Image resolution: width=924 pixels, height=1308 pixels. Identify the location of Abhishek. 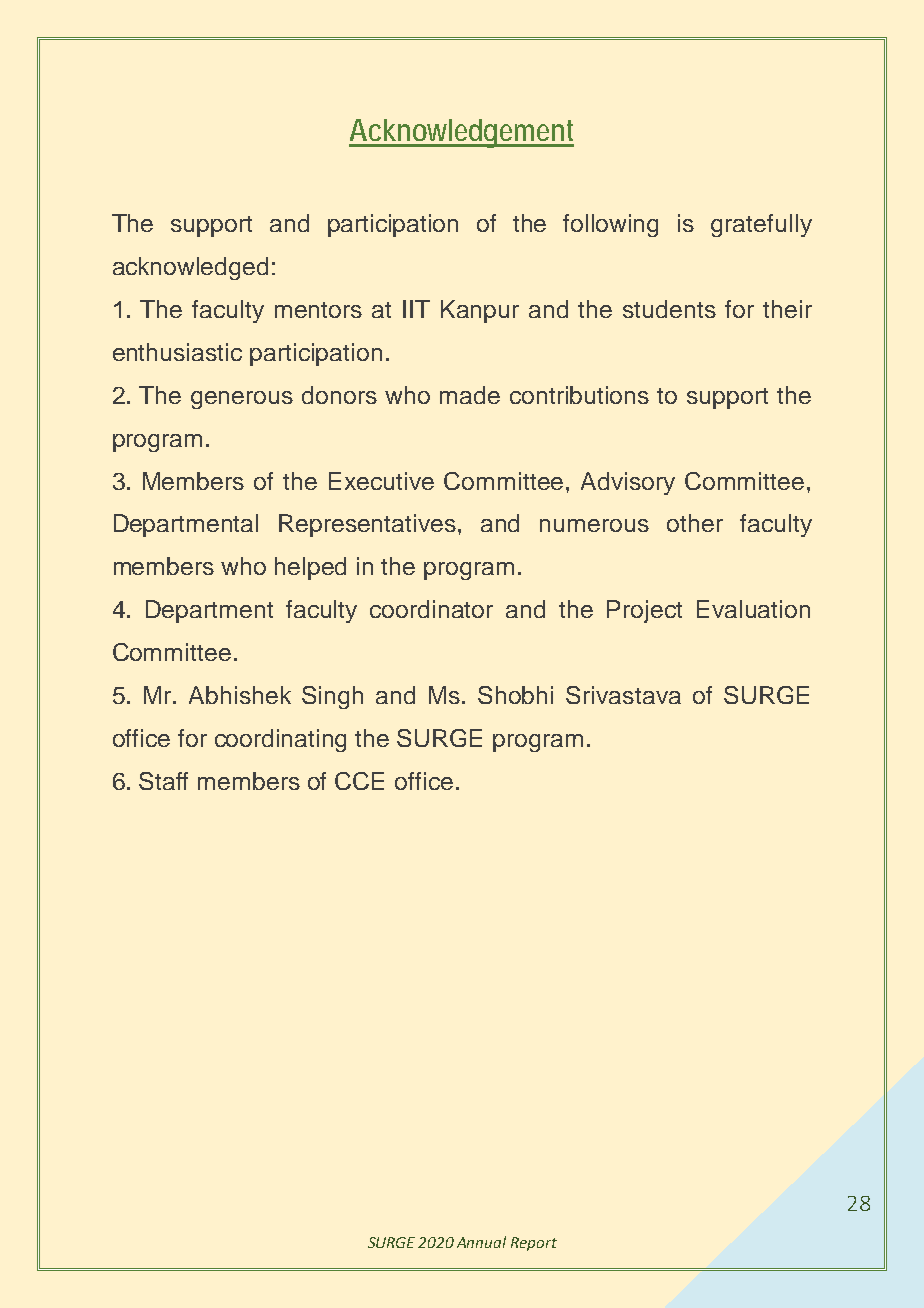
(240, 695).
